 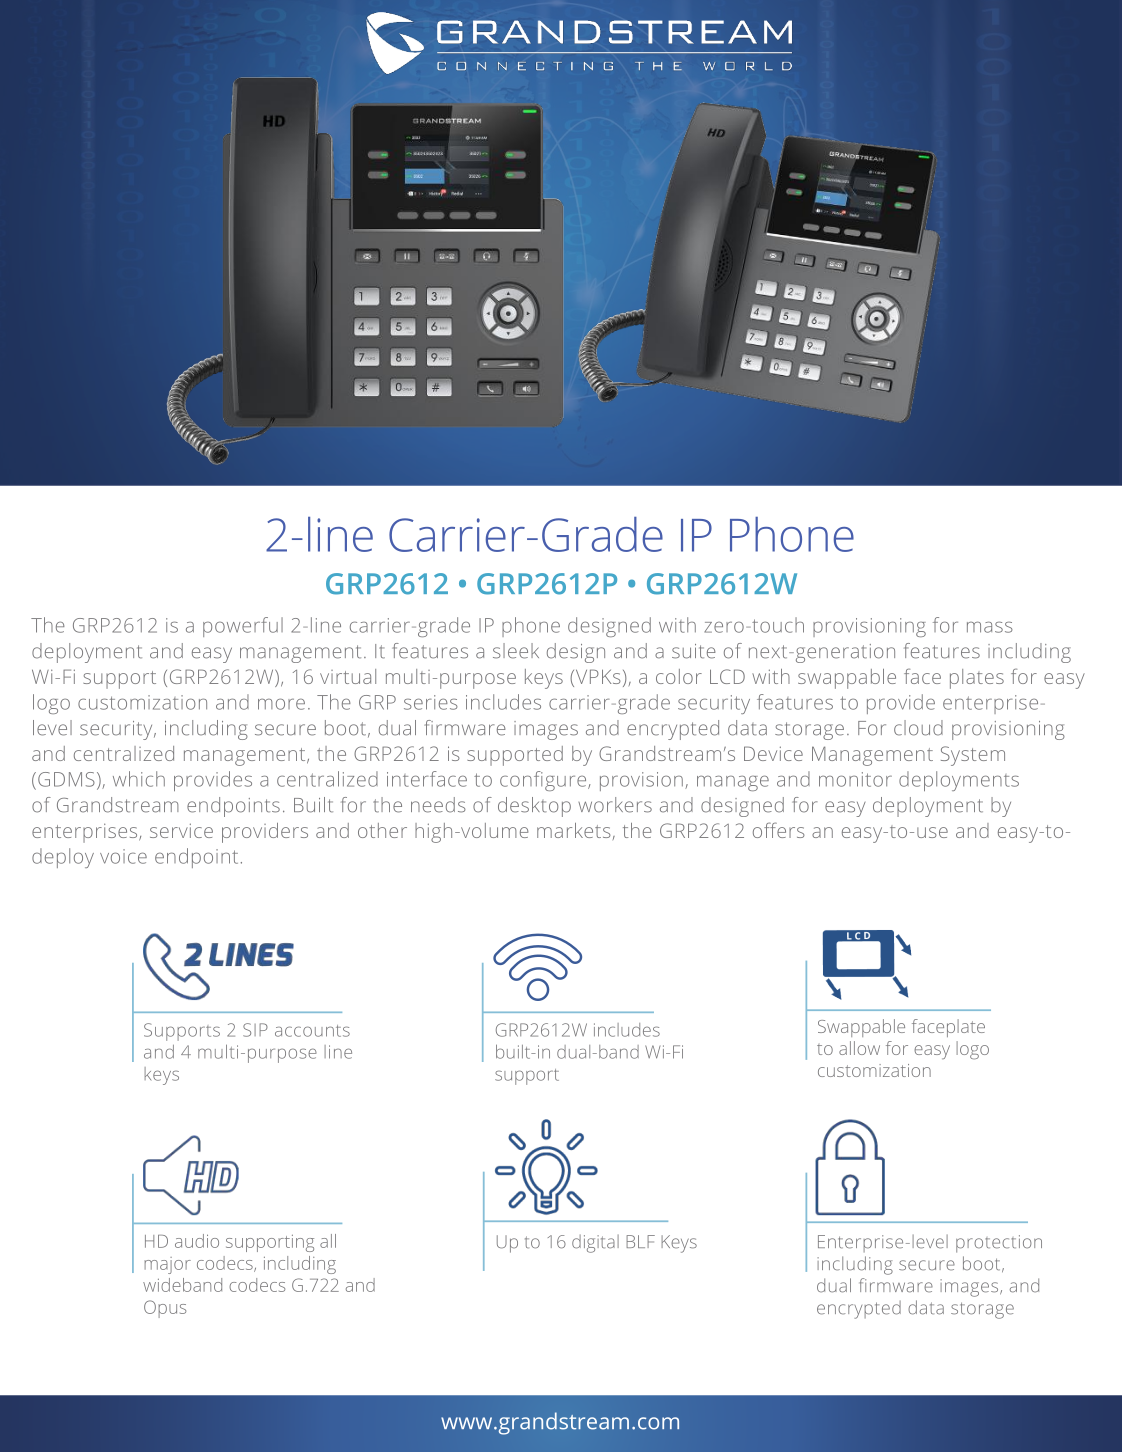 What do you see at coordinates (312, 1031) in the screenshot?
I see `accounts` at bounding box center [312, 1031].
